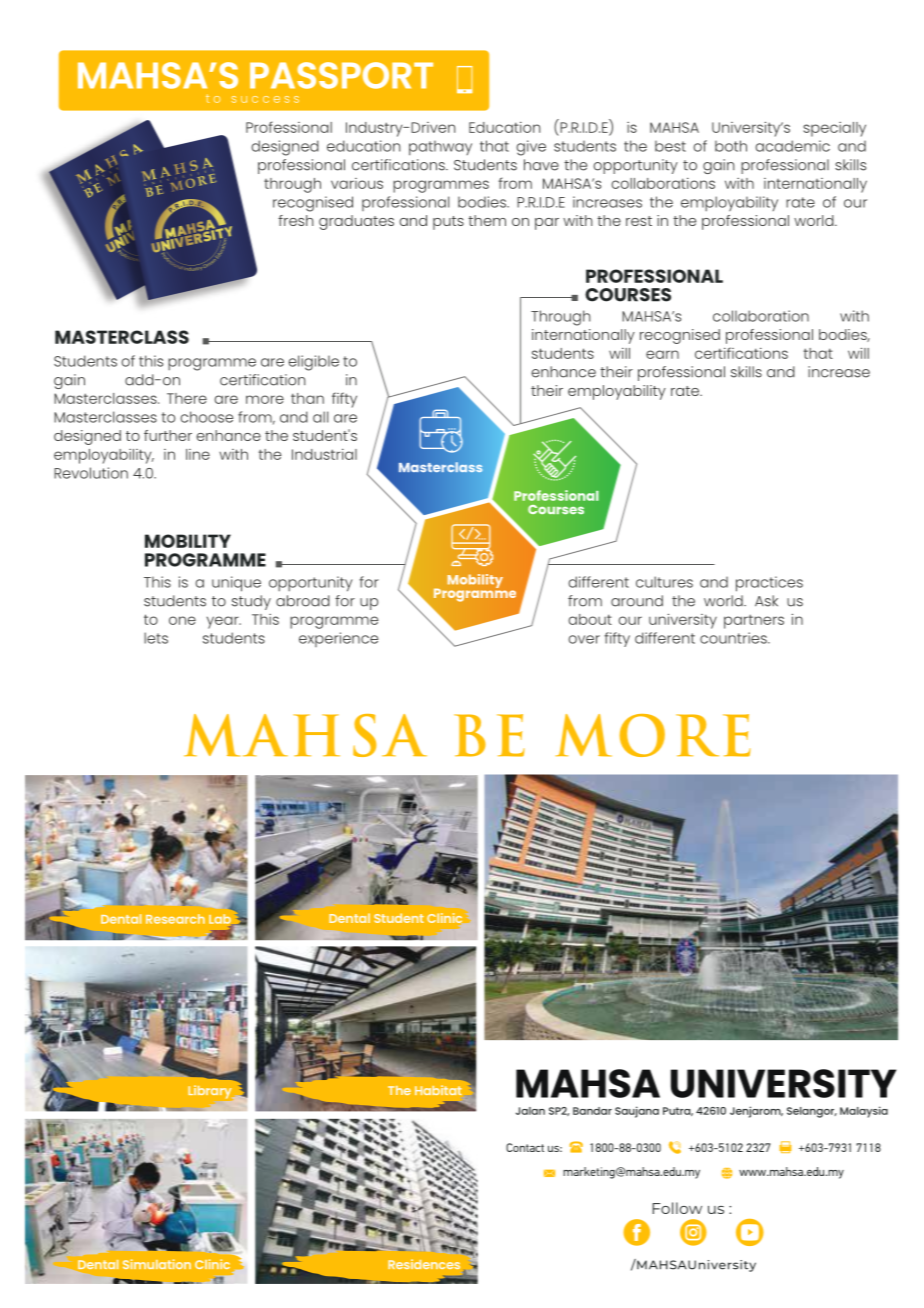  Describe the element at coordinates (187, 398) in the screenshot. I see `There` at that location.
